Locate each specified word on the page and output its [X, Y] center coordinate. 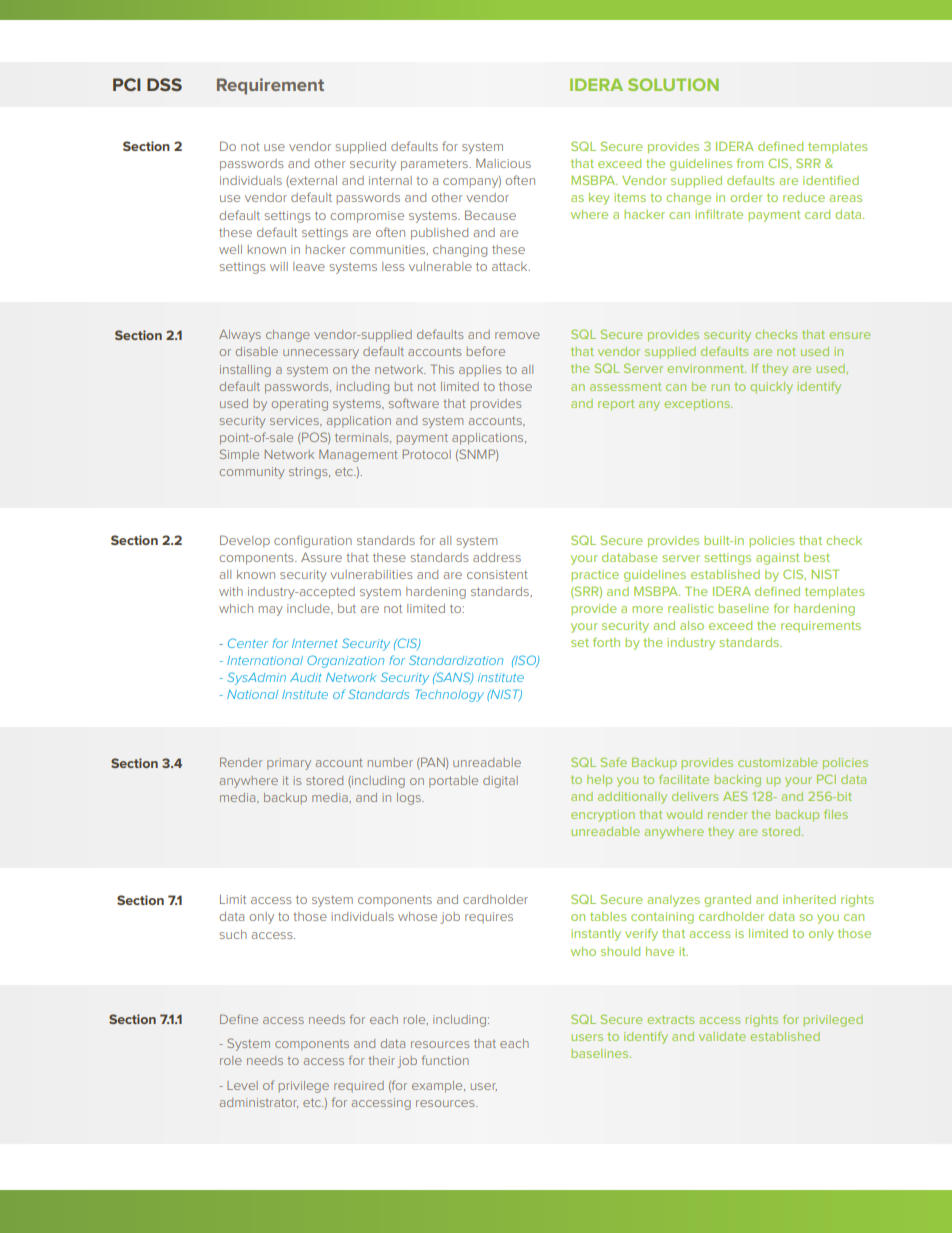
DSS [164, 84]
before [486, 351]
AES [735, 796]
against [778, 559]
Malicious [503, 163]
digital [500, 782]
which [236, 608]
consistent [497, 574]
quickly [771, 388]
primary [289, 764]
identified [831, 180]
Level [242, 1085]
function [445, 1060]
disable [257, 351]
